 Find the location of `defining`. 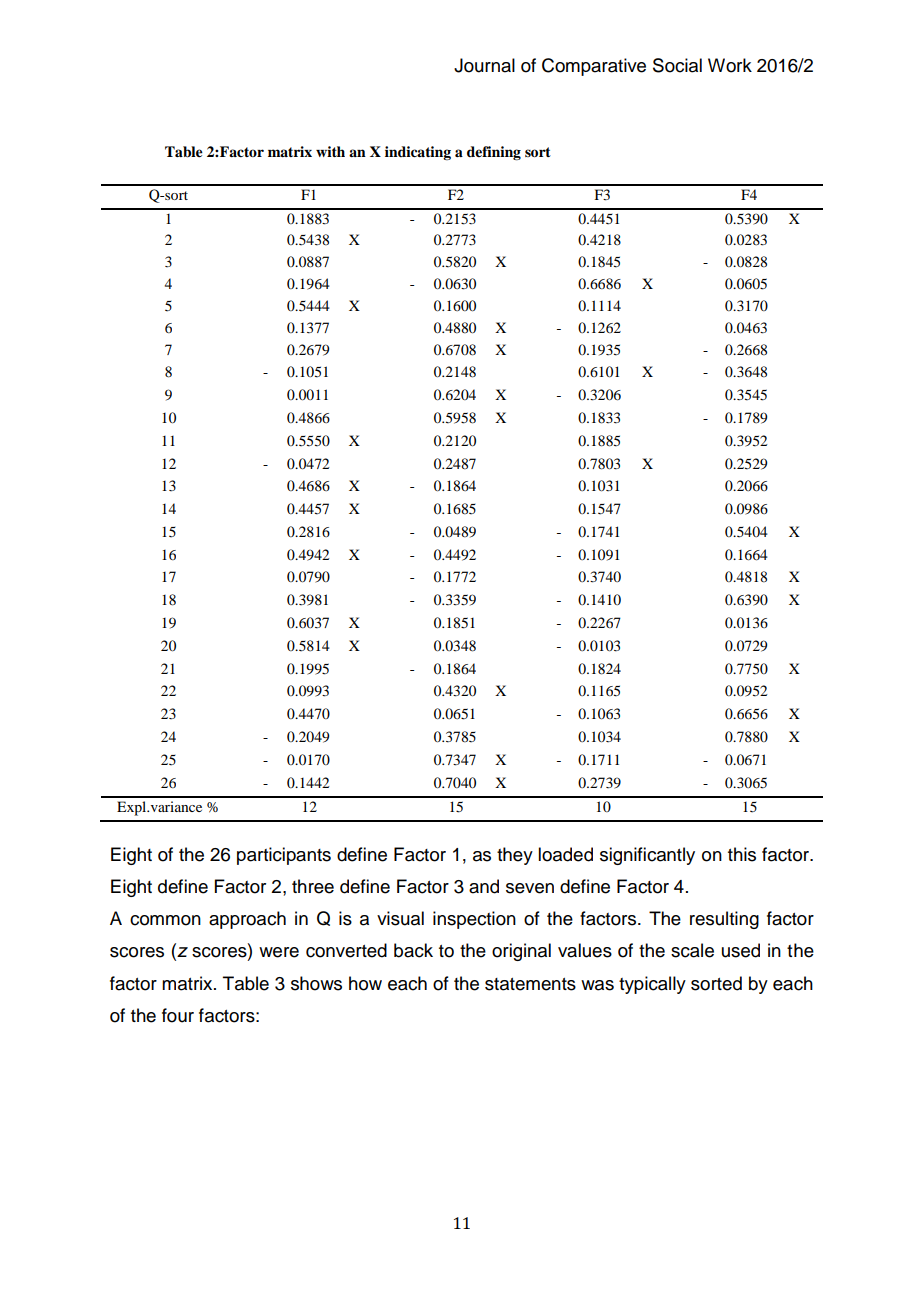

defining is located at coordinates (494, 153).
